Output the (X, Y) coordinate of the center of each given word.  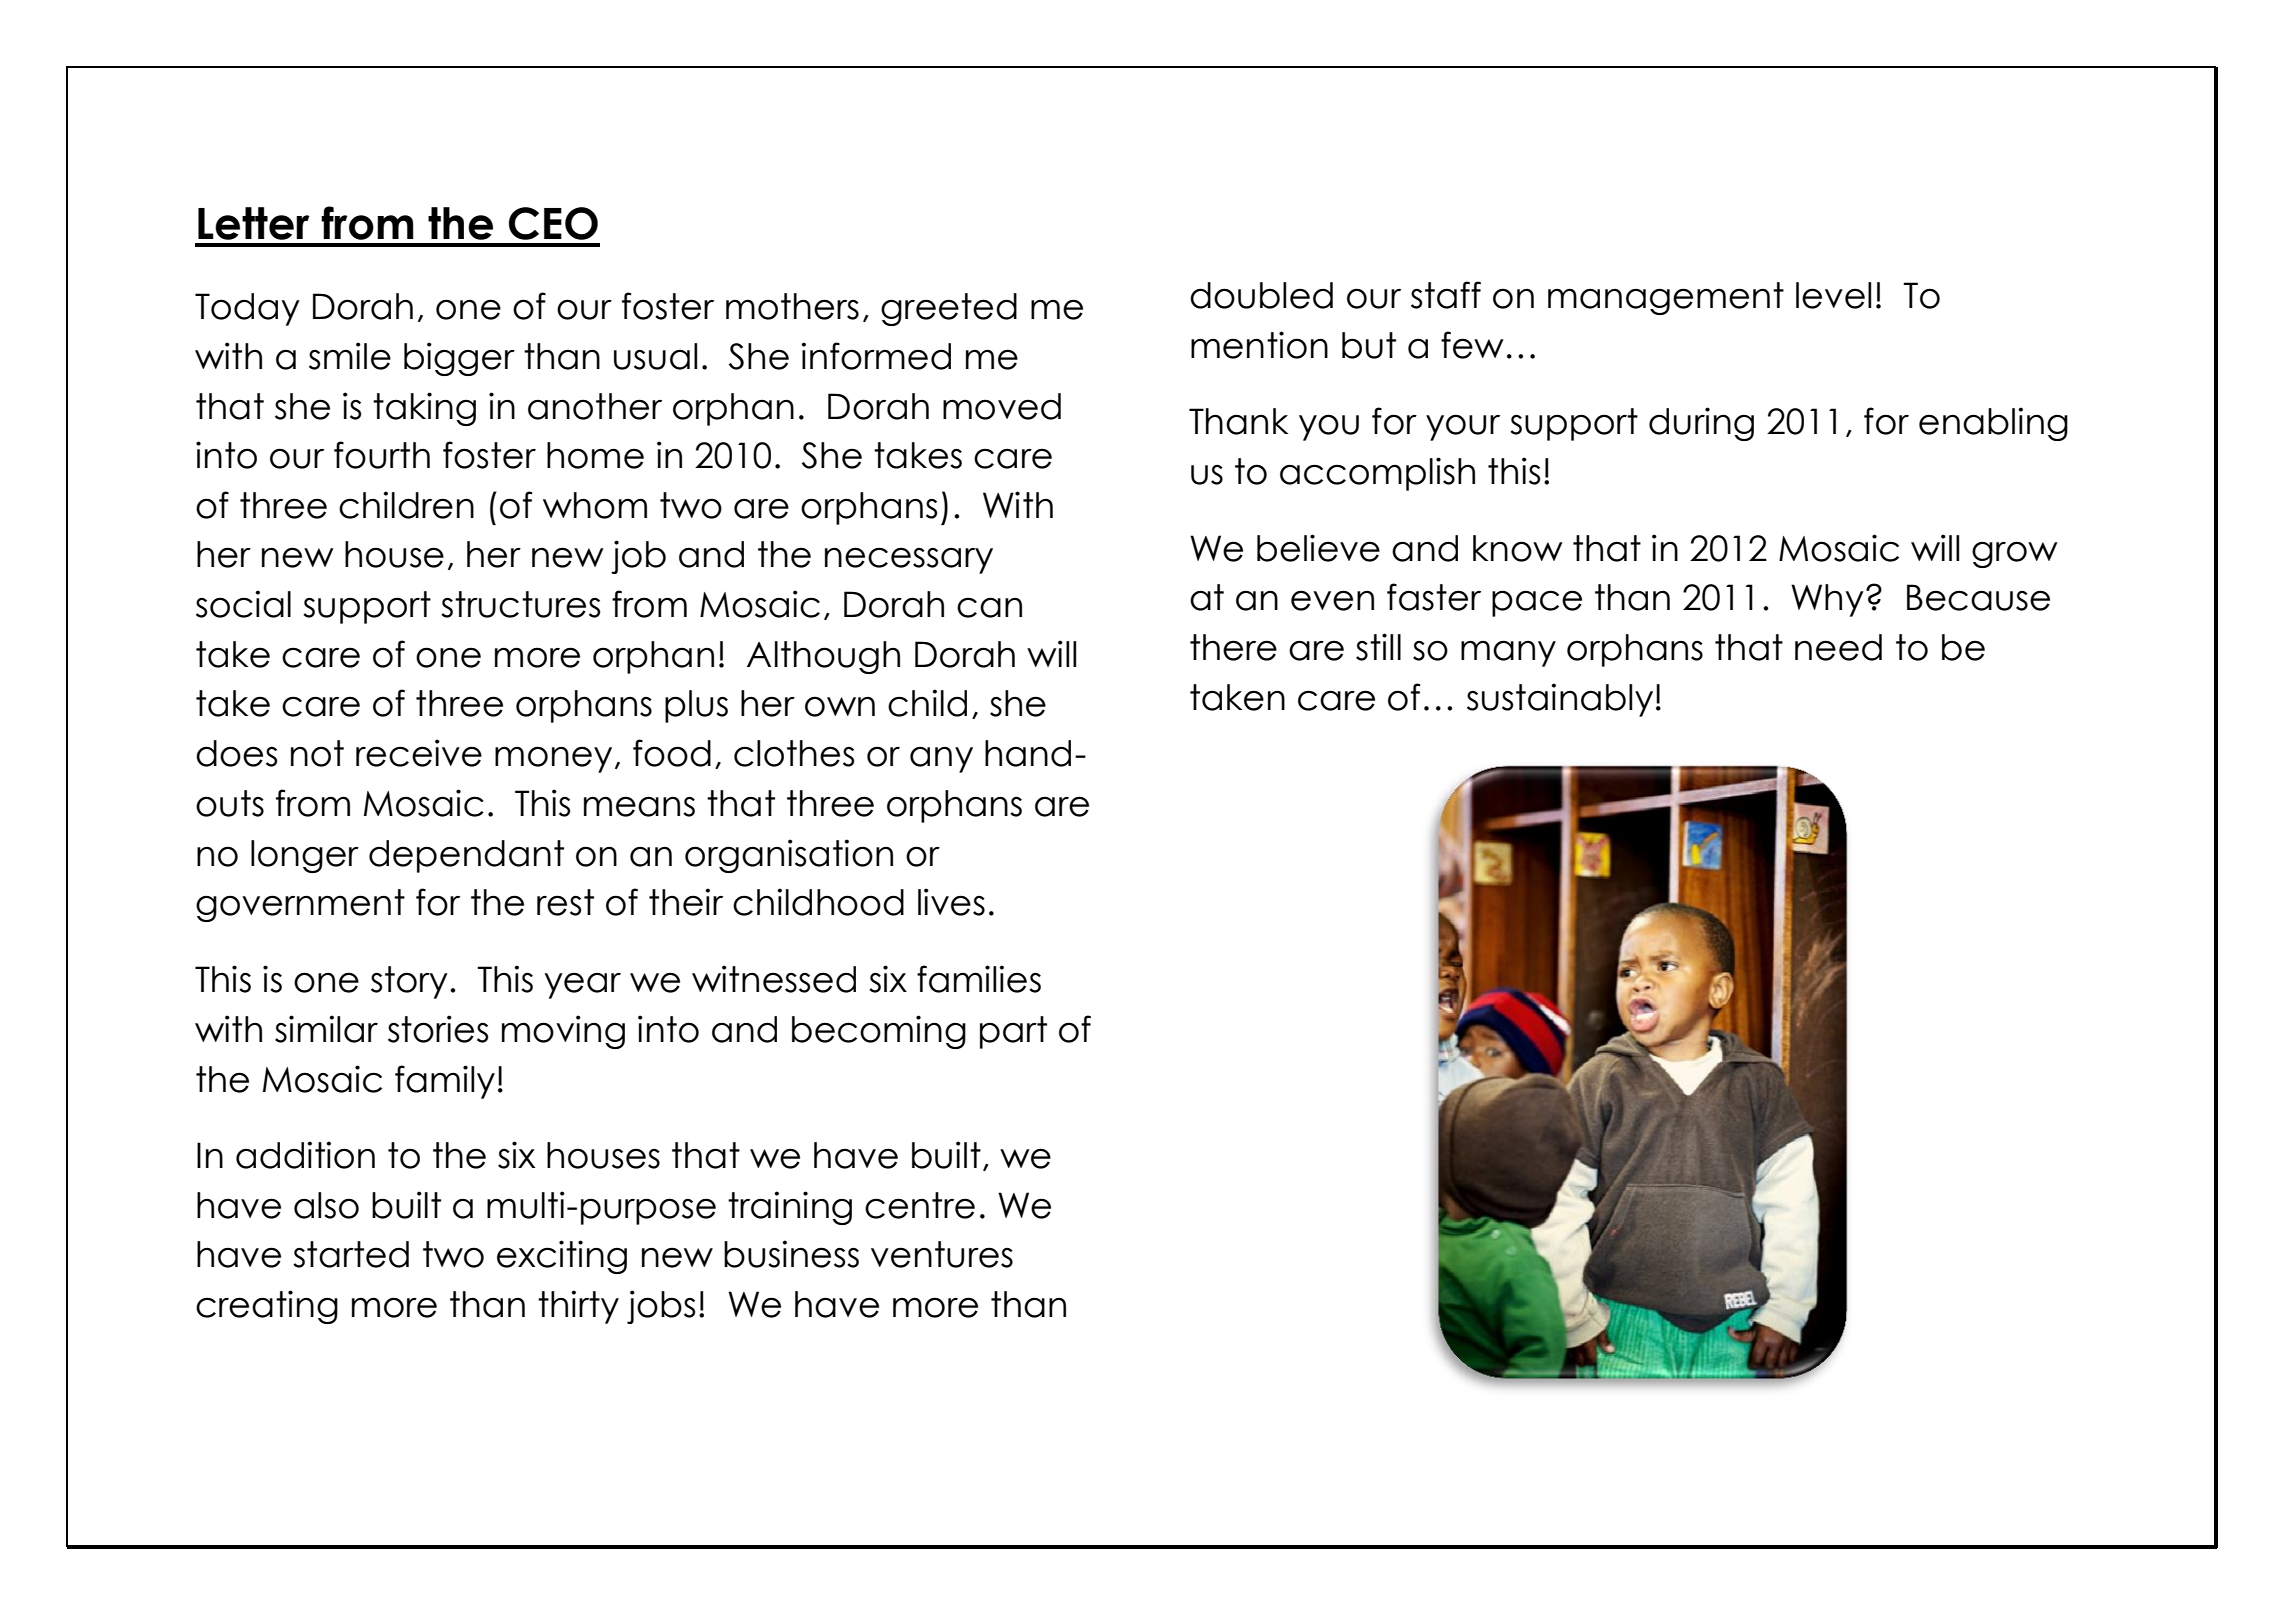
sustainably (1560, 700)
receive (419, 753)
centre (920, 1205)
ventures (942, 1254)
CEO (553, 223)
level (1833, 295)
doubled (1261, 295)
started (351, 1254)
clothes (794, 753)
